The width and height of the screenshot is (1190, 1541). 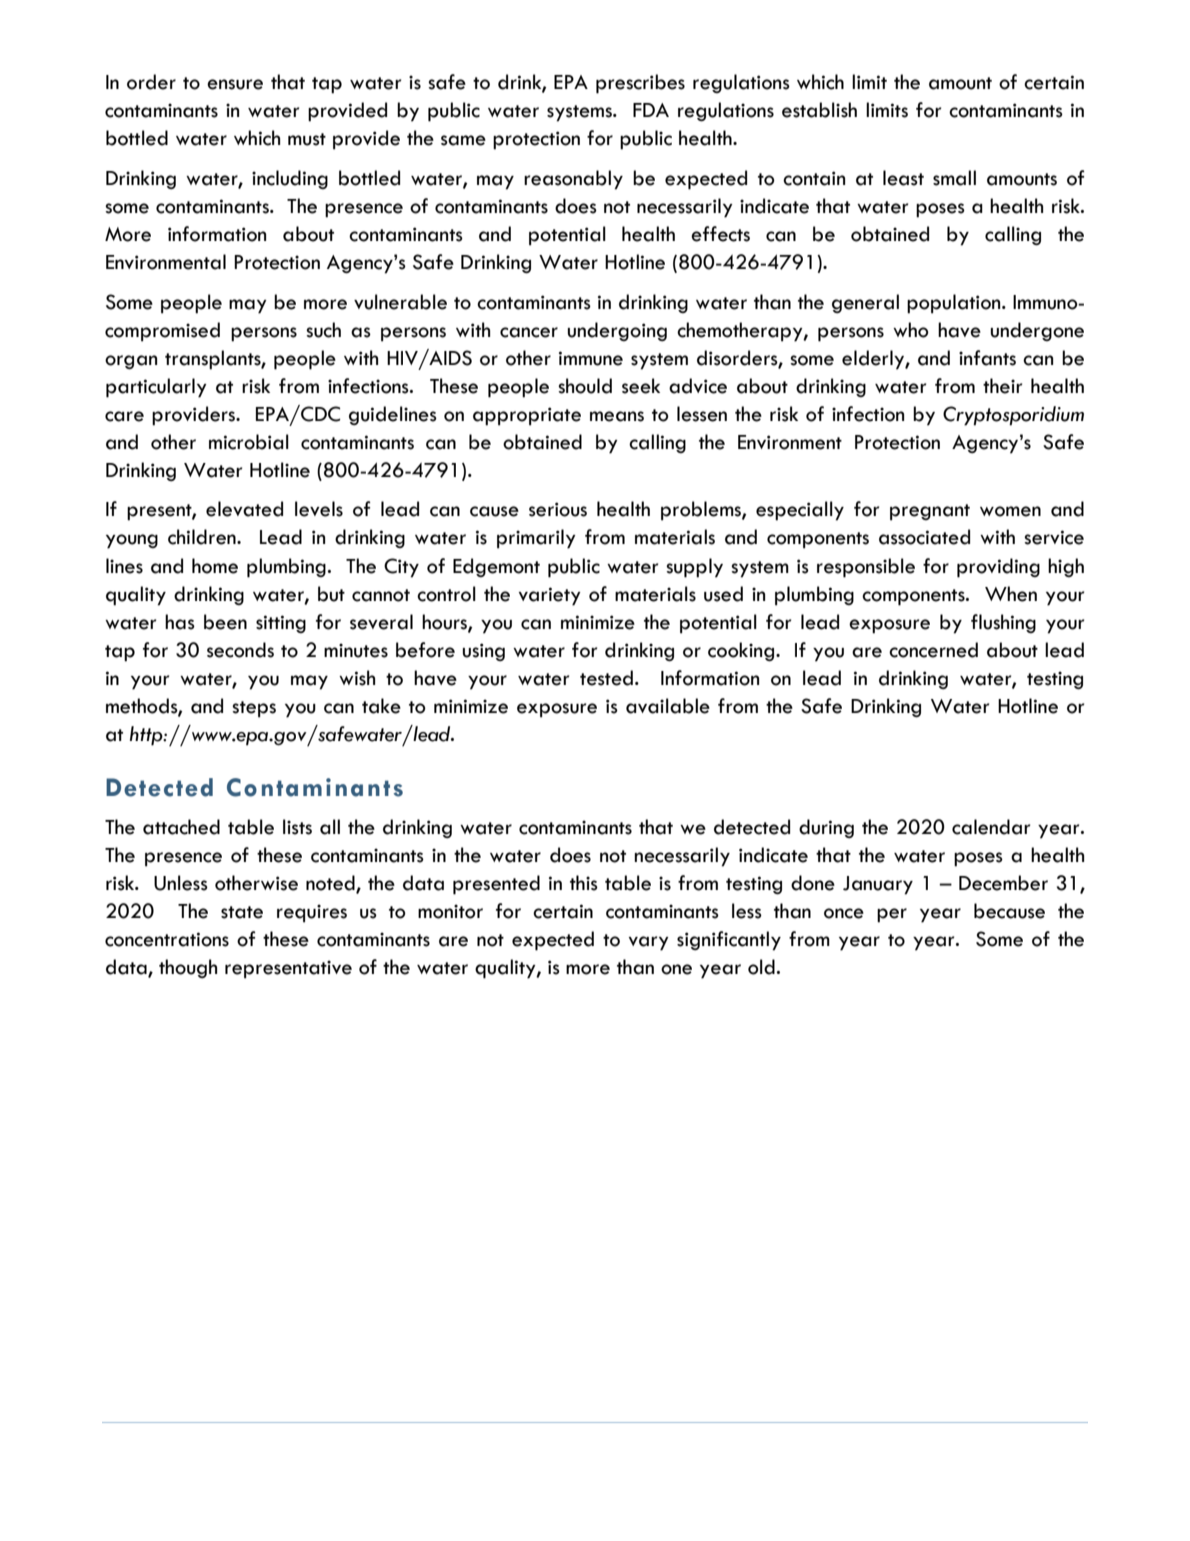 What do you see at coordinates (244, 509) in the screenshot?
I see `elevated` at bounding box center [244, 509].
